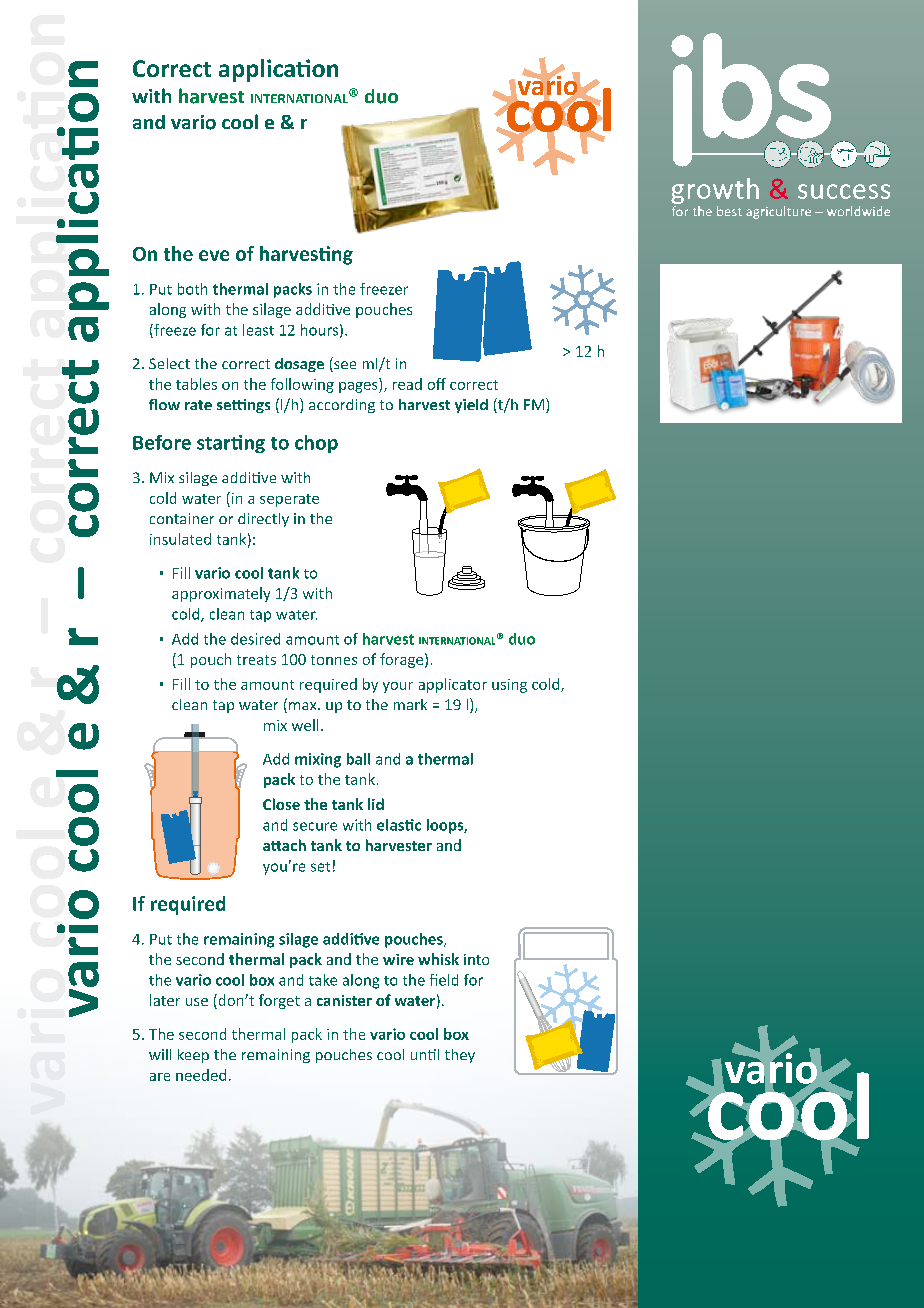  Describe the element at coordinates (193, 1056) in the screenshot. I see `keep` at that location.
